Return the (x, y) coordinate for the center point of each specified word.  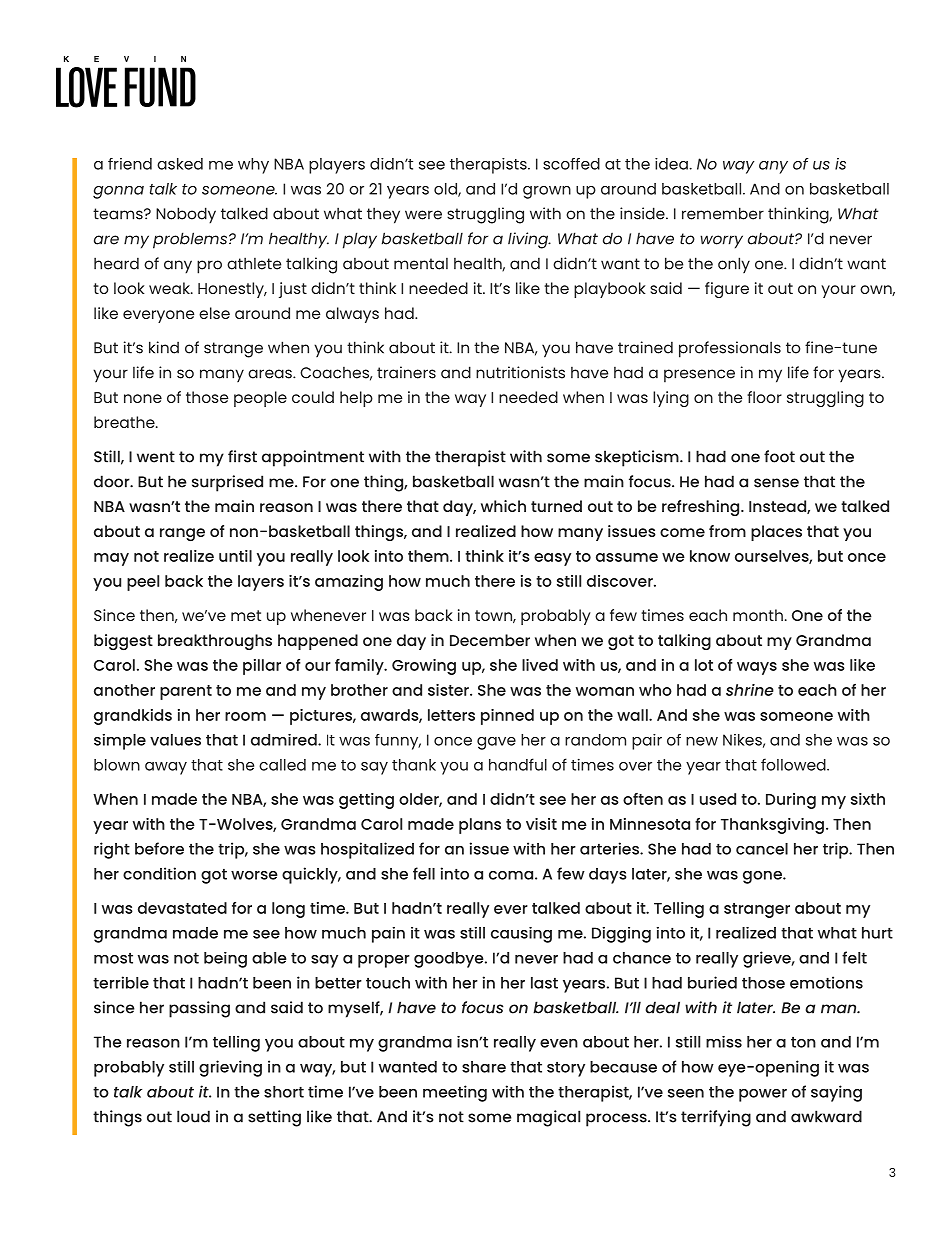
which (503, 506)
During (791, 801)
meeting (455, 1093)
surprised (227, 483)
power (763, 1095)
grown (547, 192)
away (166, 768)
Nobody (186, 215)
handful (518, 764)
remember (723, 213)
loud (193, 1116)
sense (776, 483)
